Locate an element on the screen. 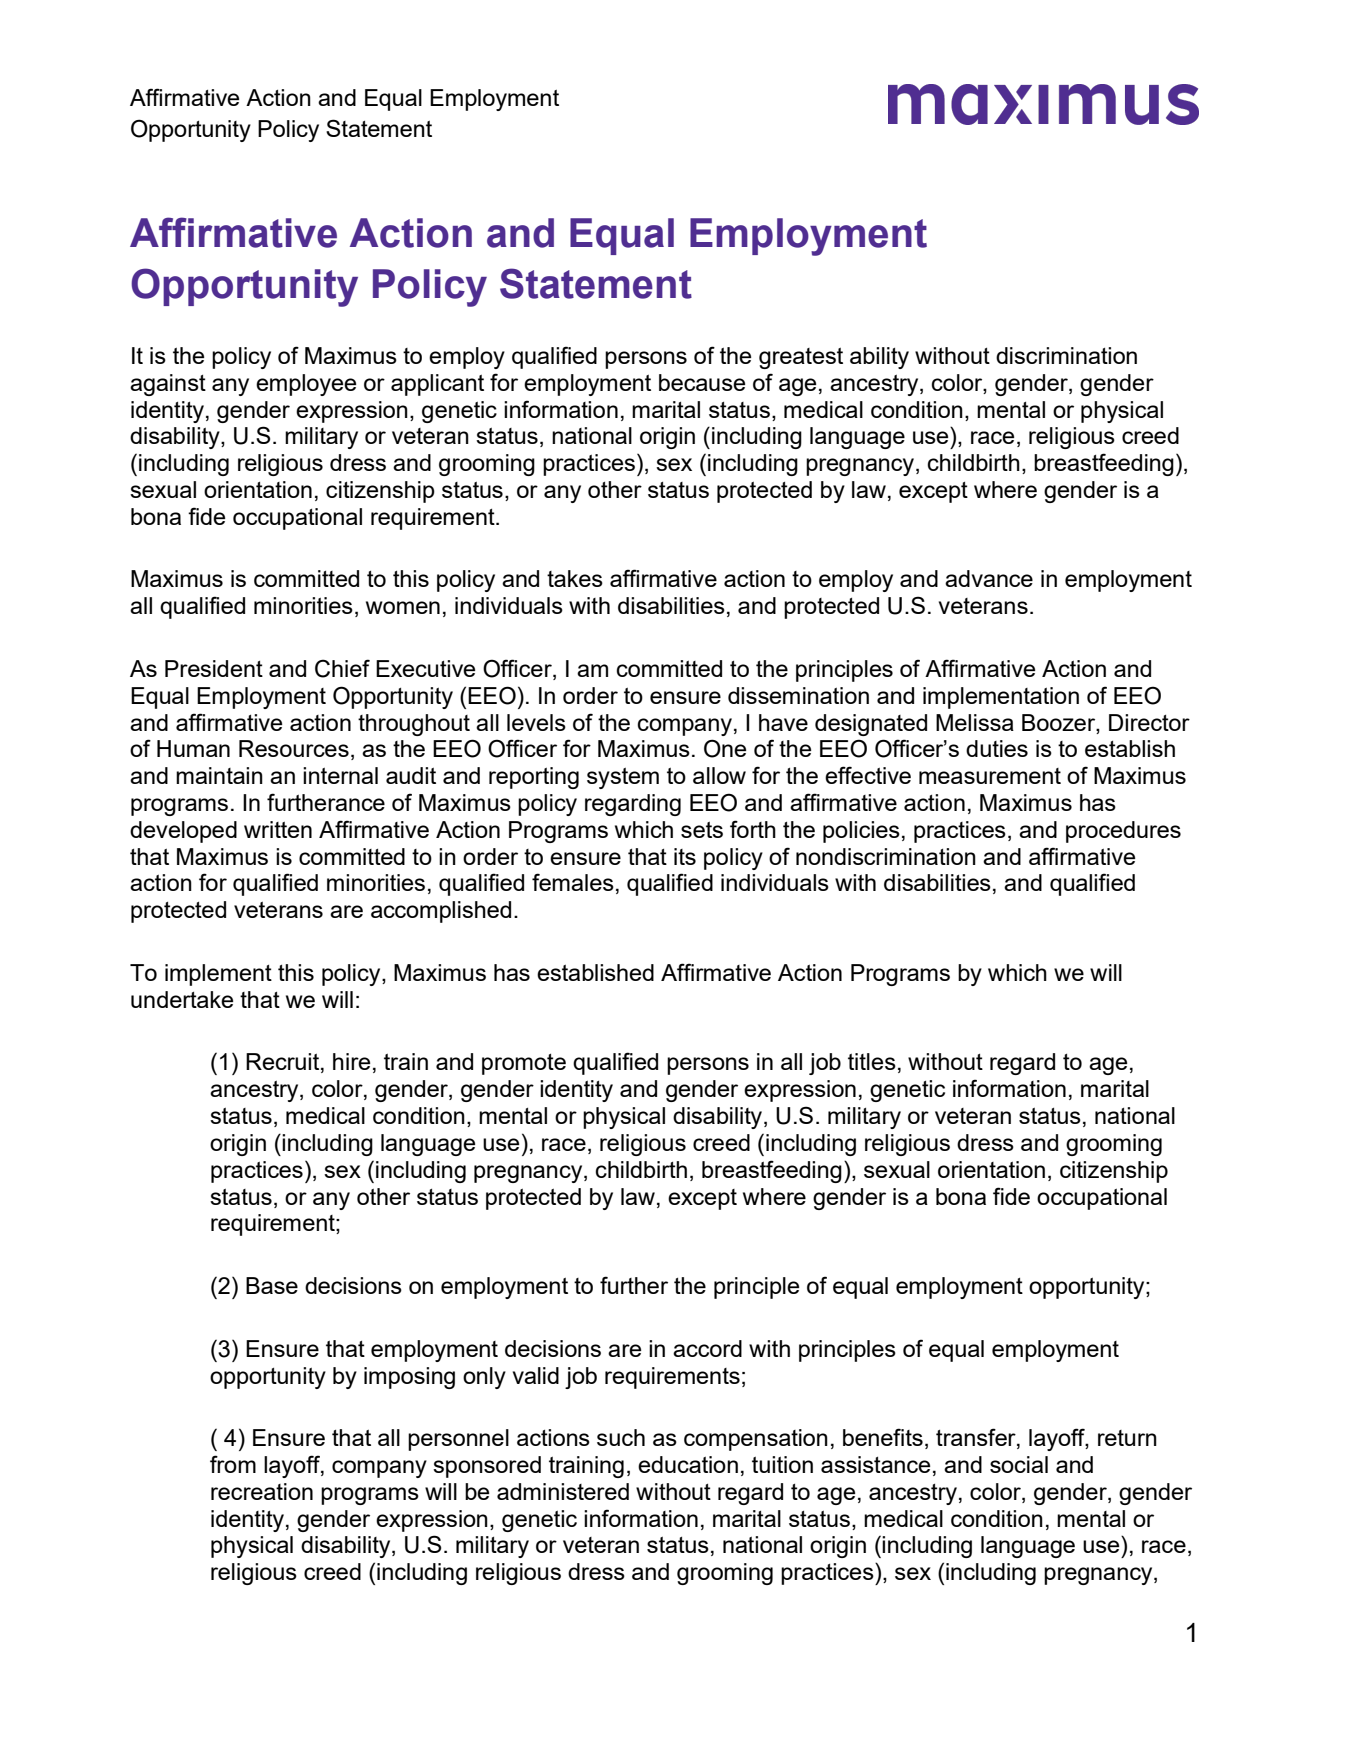 The image size is (1359, 1758). education is located at coordinates (688, 1464).
